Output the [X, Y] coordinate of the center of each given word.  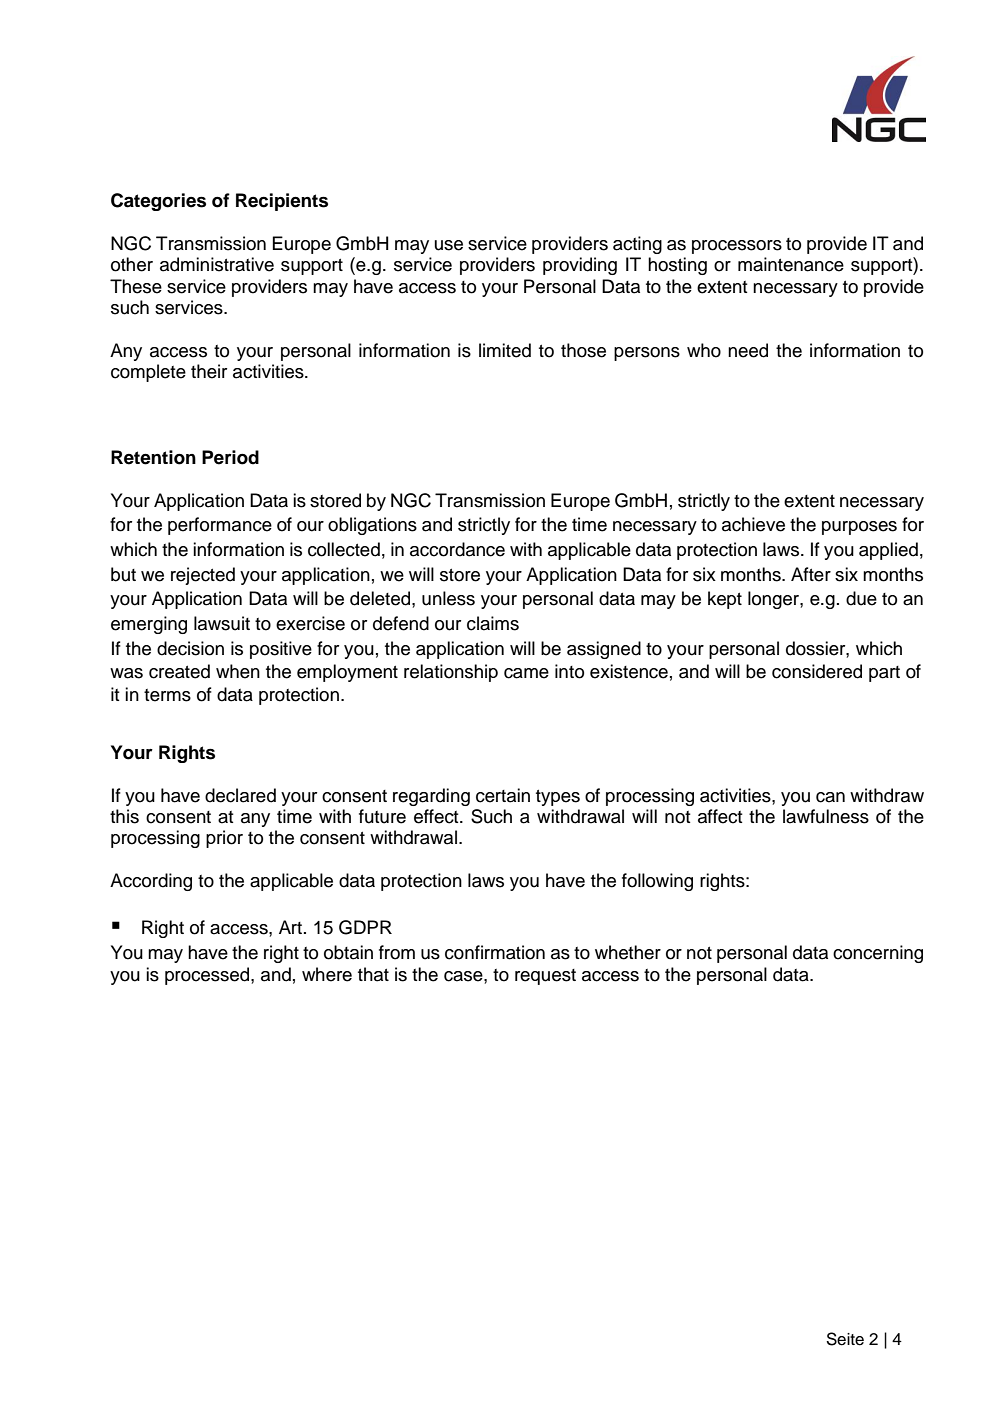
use [449, 245]
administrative [217, 264]
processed [208, 976]
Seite [845, 1339]
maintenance [791, 264]
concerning [878, 954]
